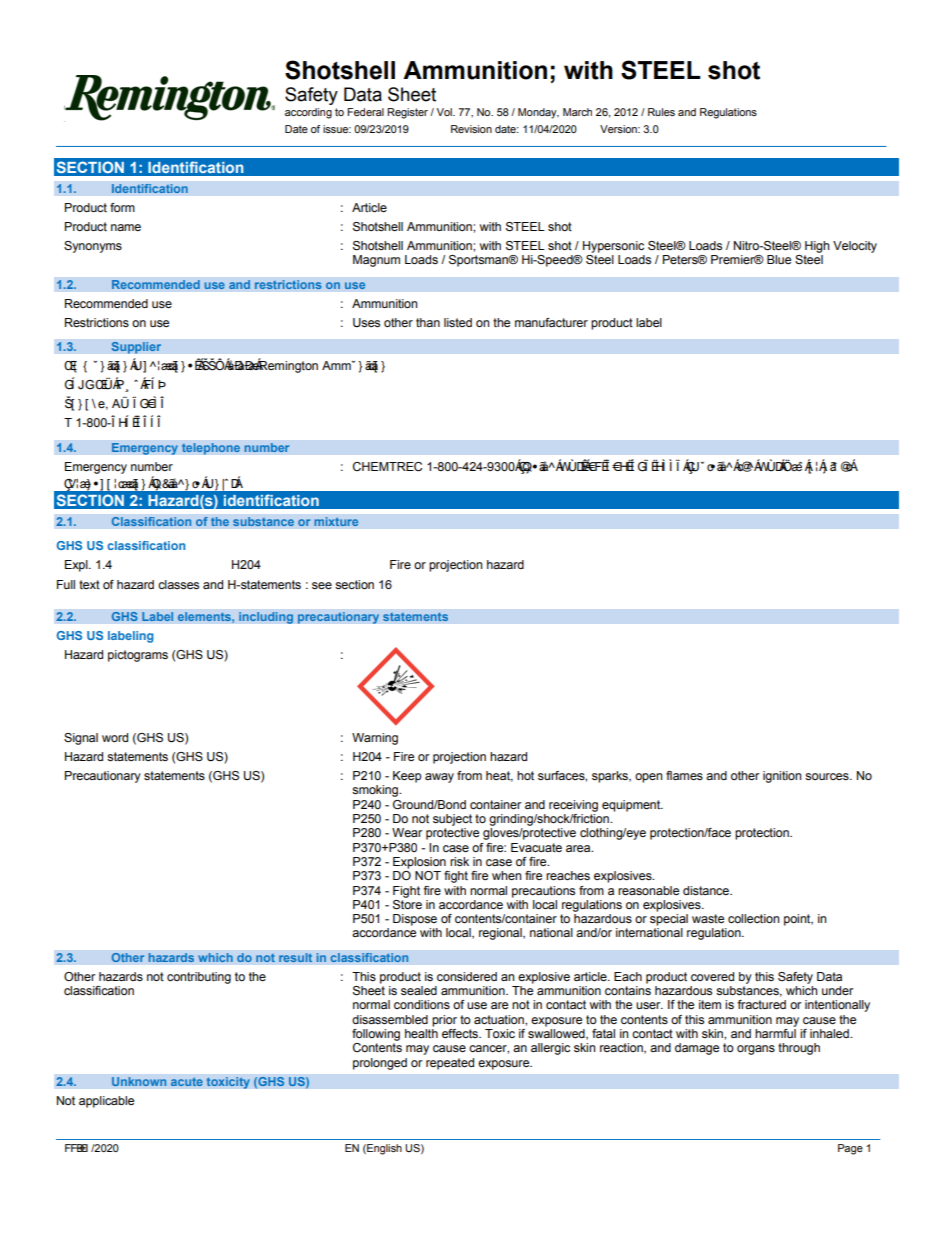  What do you see at coordinates (139, 1082) in the image?
I see `Unknown` at bounding box center [139, 1082].
